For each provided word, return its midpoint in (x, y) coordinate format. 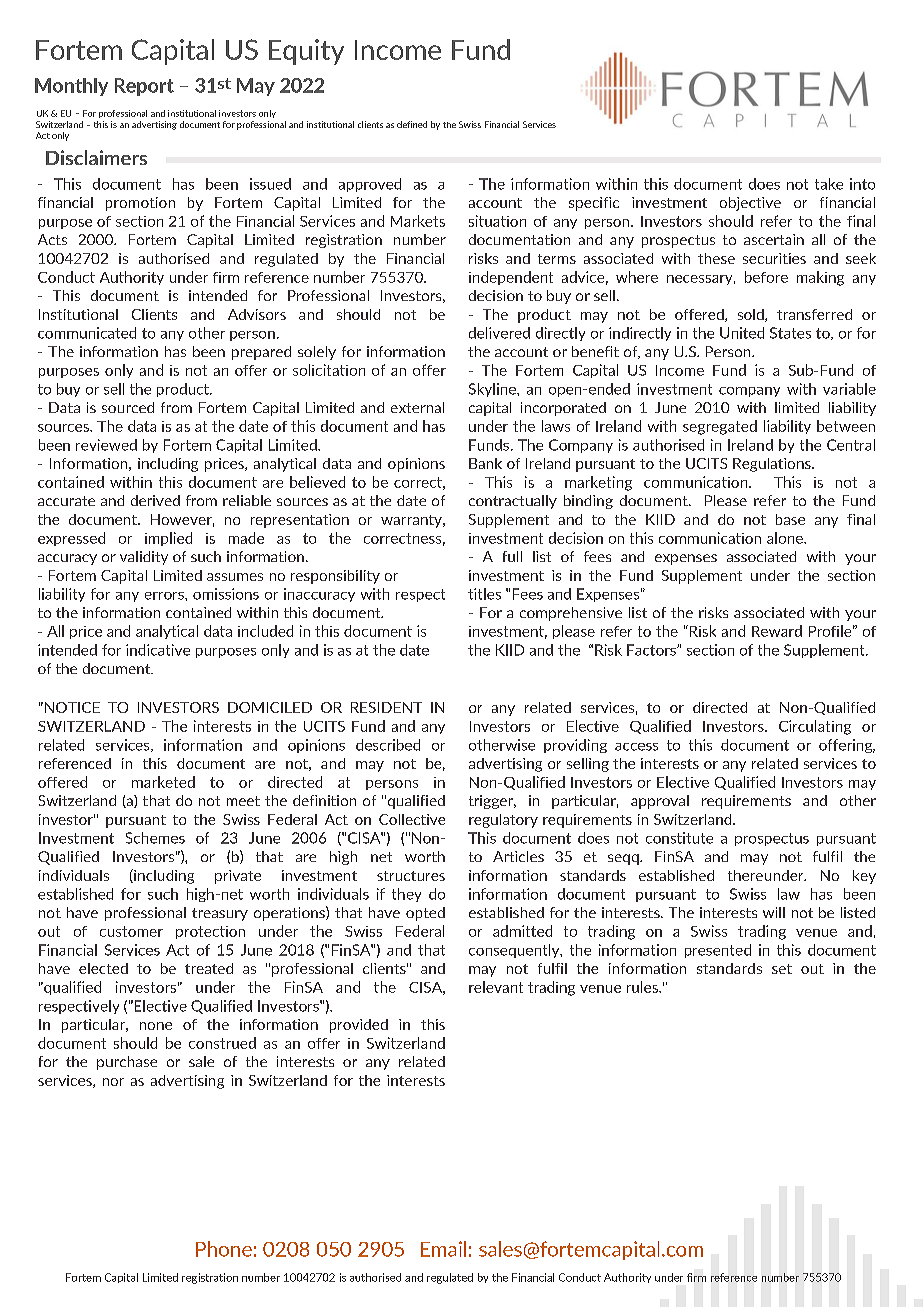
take (829, 184)
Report (144, 87)
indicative (158, 650)
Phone (224, 1249)
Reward (777, 631)
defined (412, 124)
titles (484, 594)
